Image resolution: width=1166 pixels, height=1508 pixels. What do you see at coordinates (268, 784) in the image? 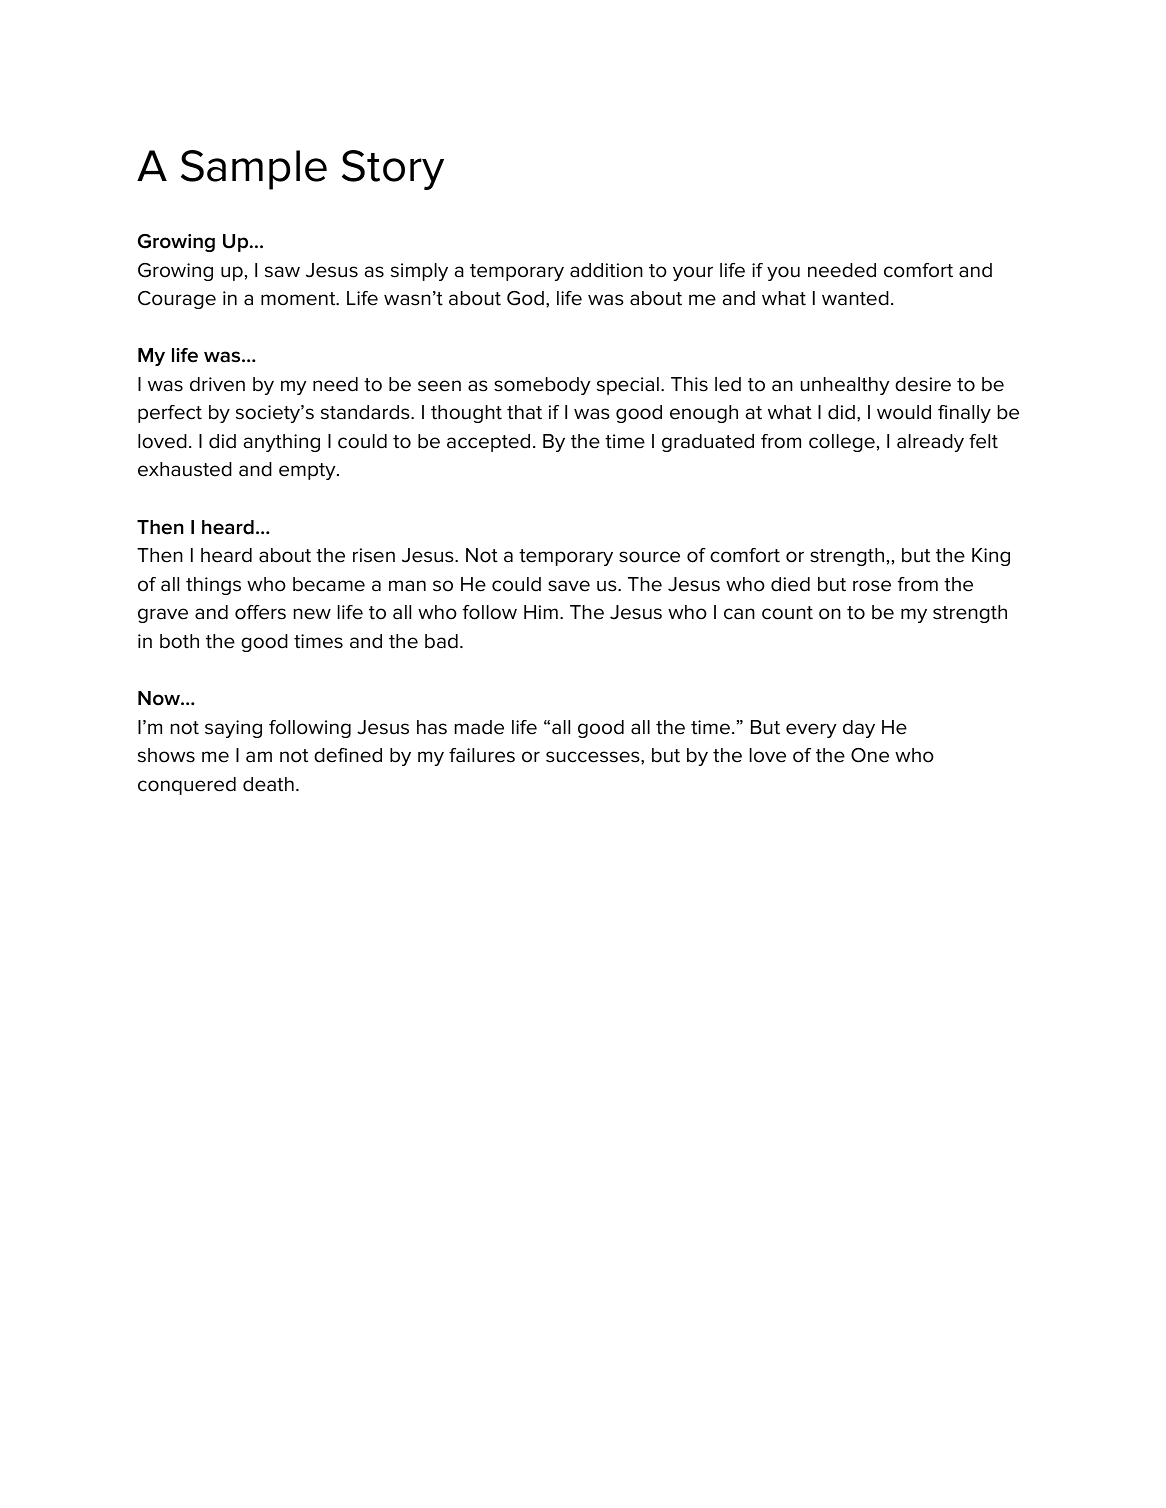
I see `death` at bounding box center [268, 784].
